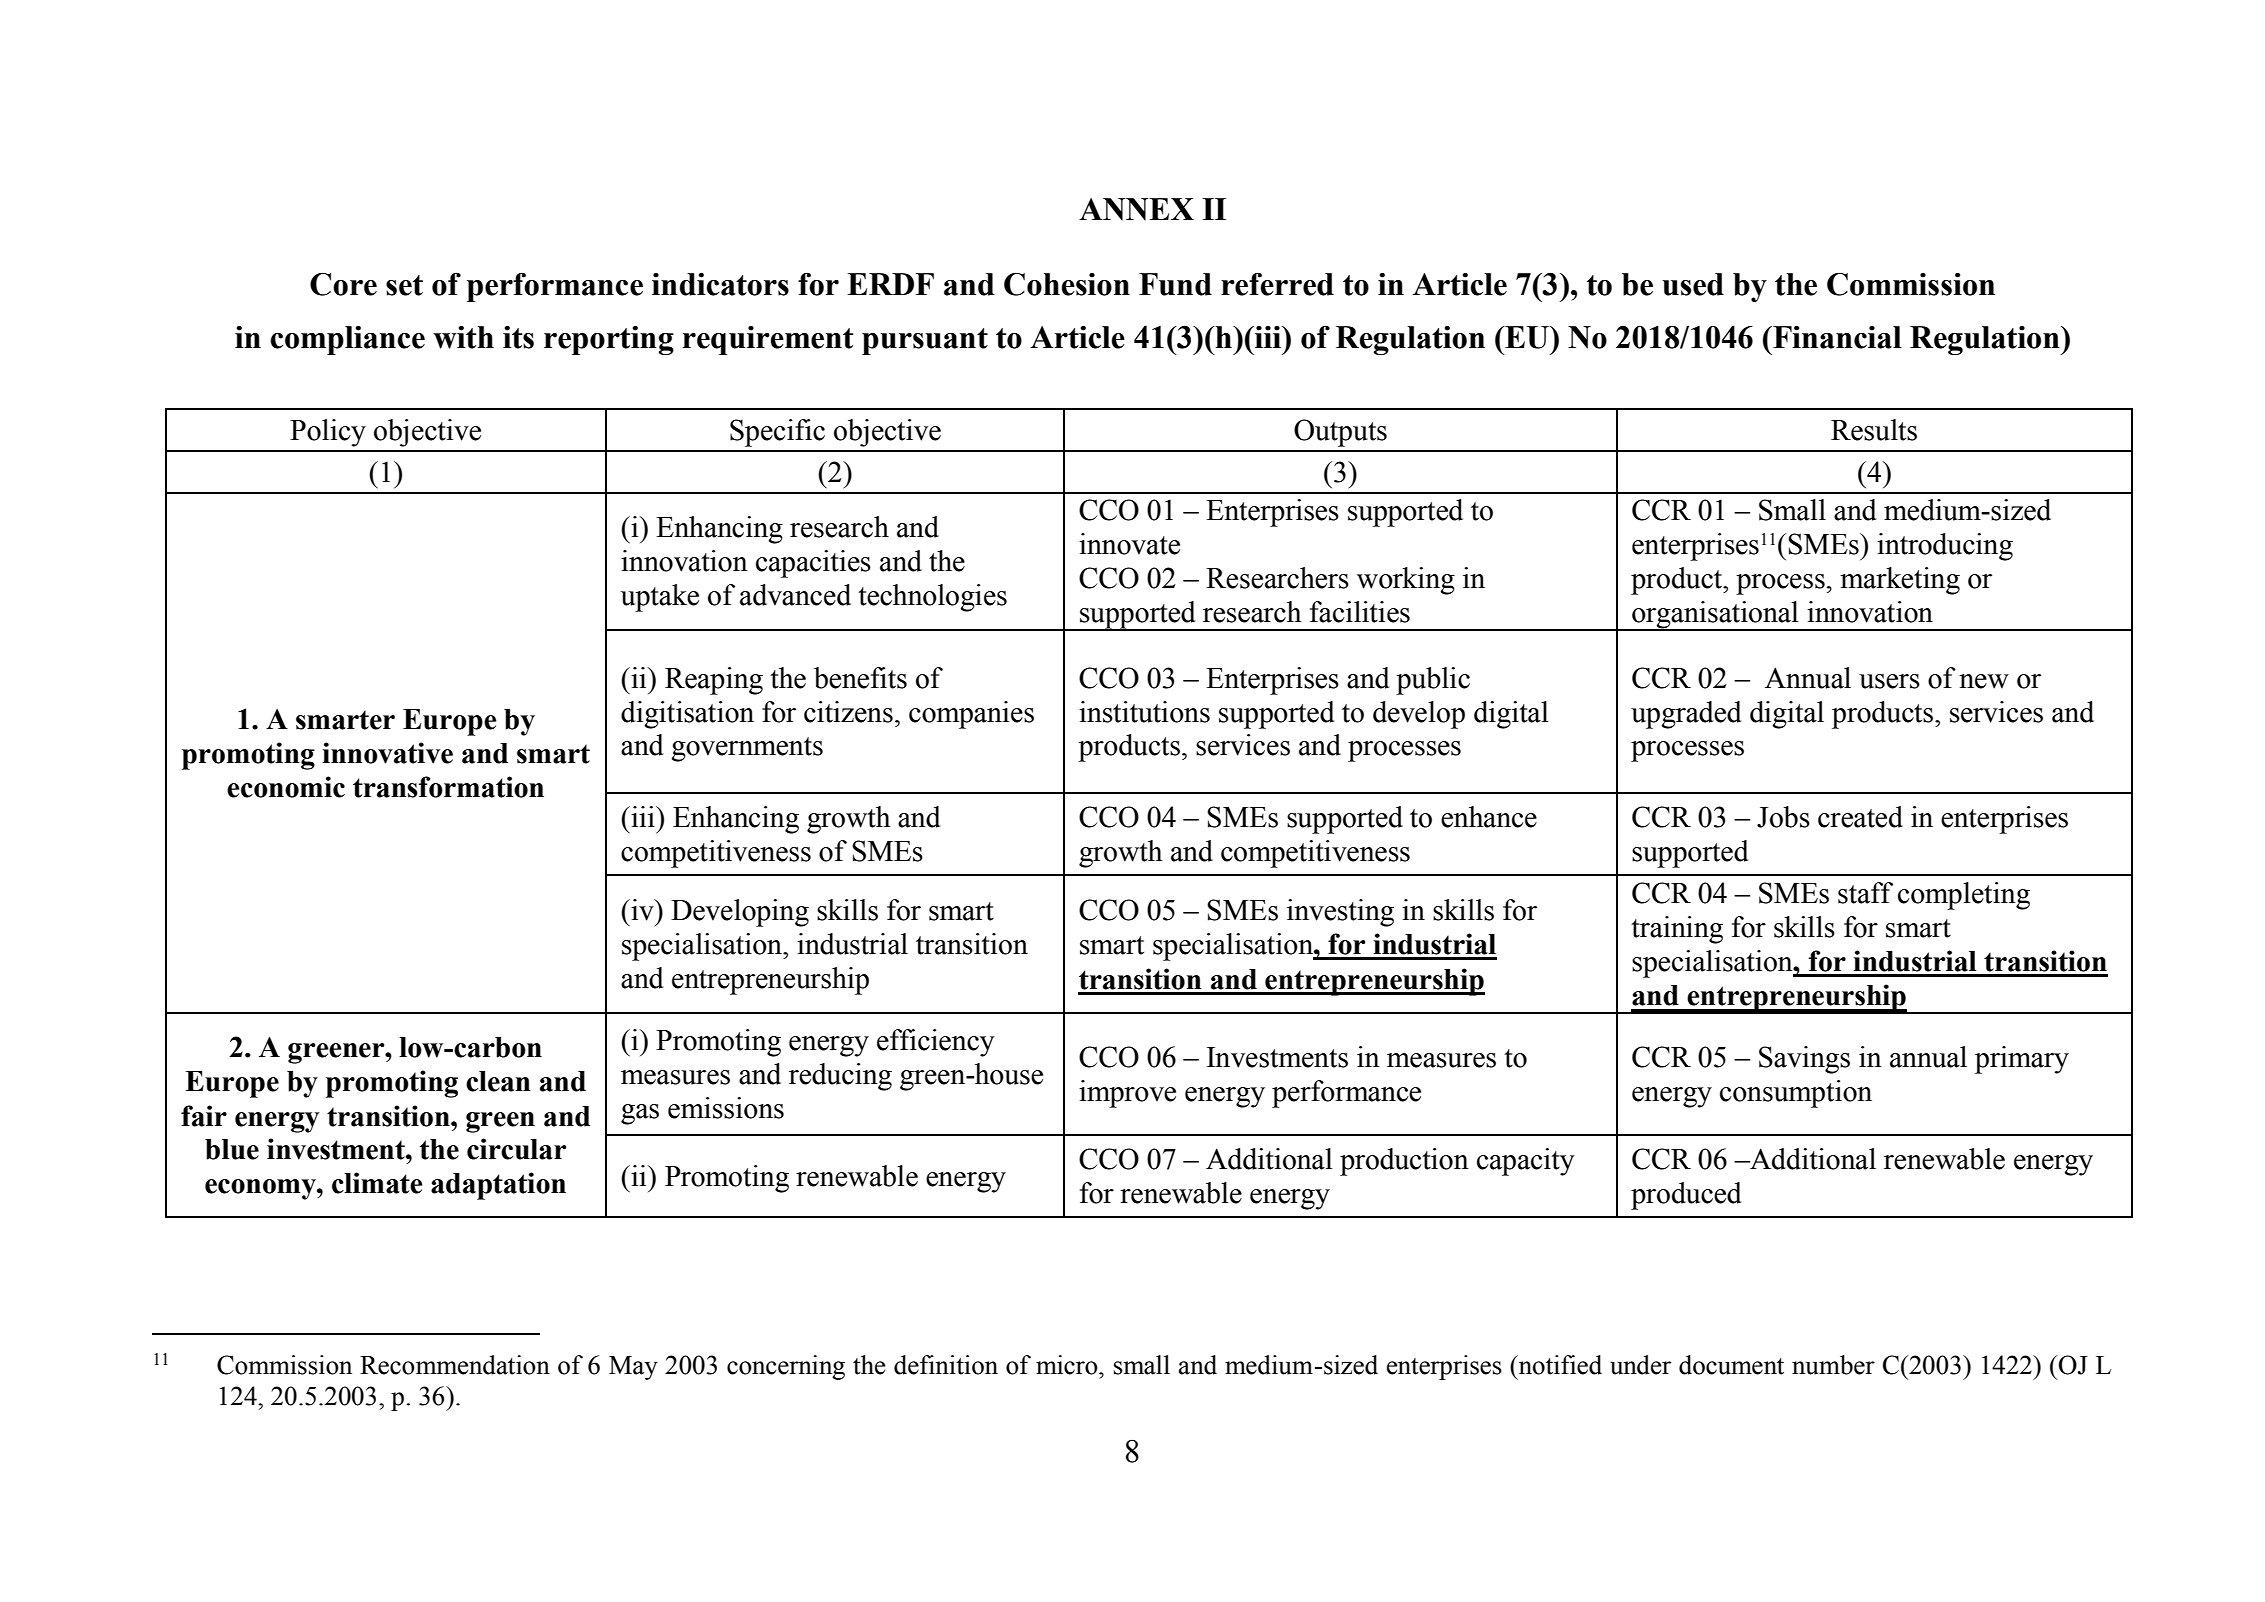 The height and width of the screenshot is (1602, 2265). Describe the element at coordinates (498, 1081) in the screenshot. I see `clean` at that location.
